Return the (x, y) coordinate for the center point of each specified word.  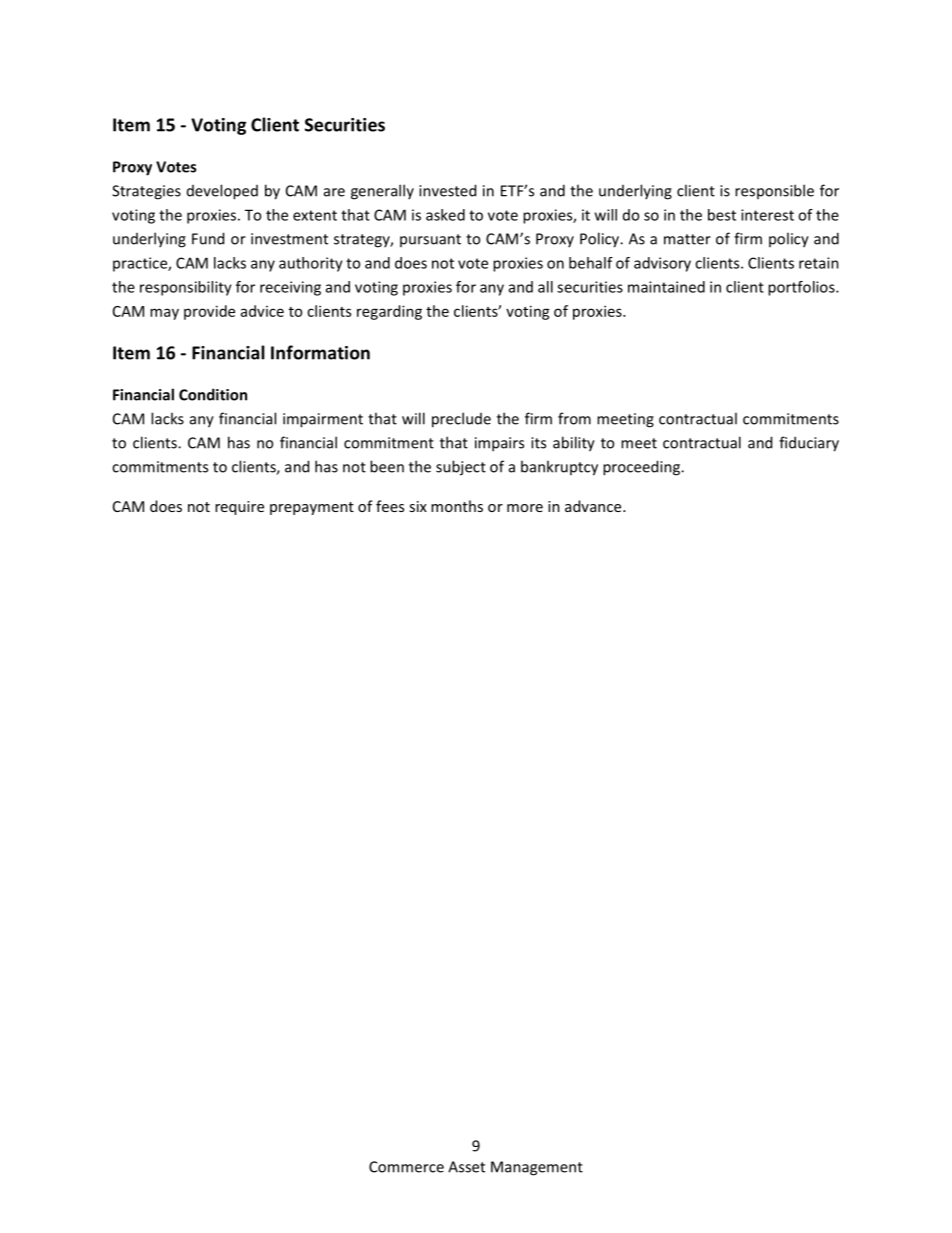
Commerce (406, 1167)
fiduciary (809, 444)
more (525, 508)
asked (445, 215)
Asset (466, 1167)
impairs (499, 444)
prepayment (312, 508)
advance (594, 506)
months (457, 506)
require (239, 508)
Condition (213, 394)
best (722, 215)
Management (537, 1168)
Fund (208, 238)
